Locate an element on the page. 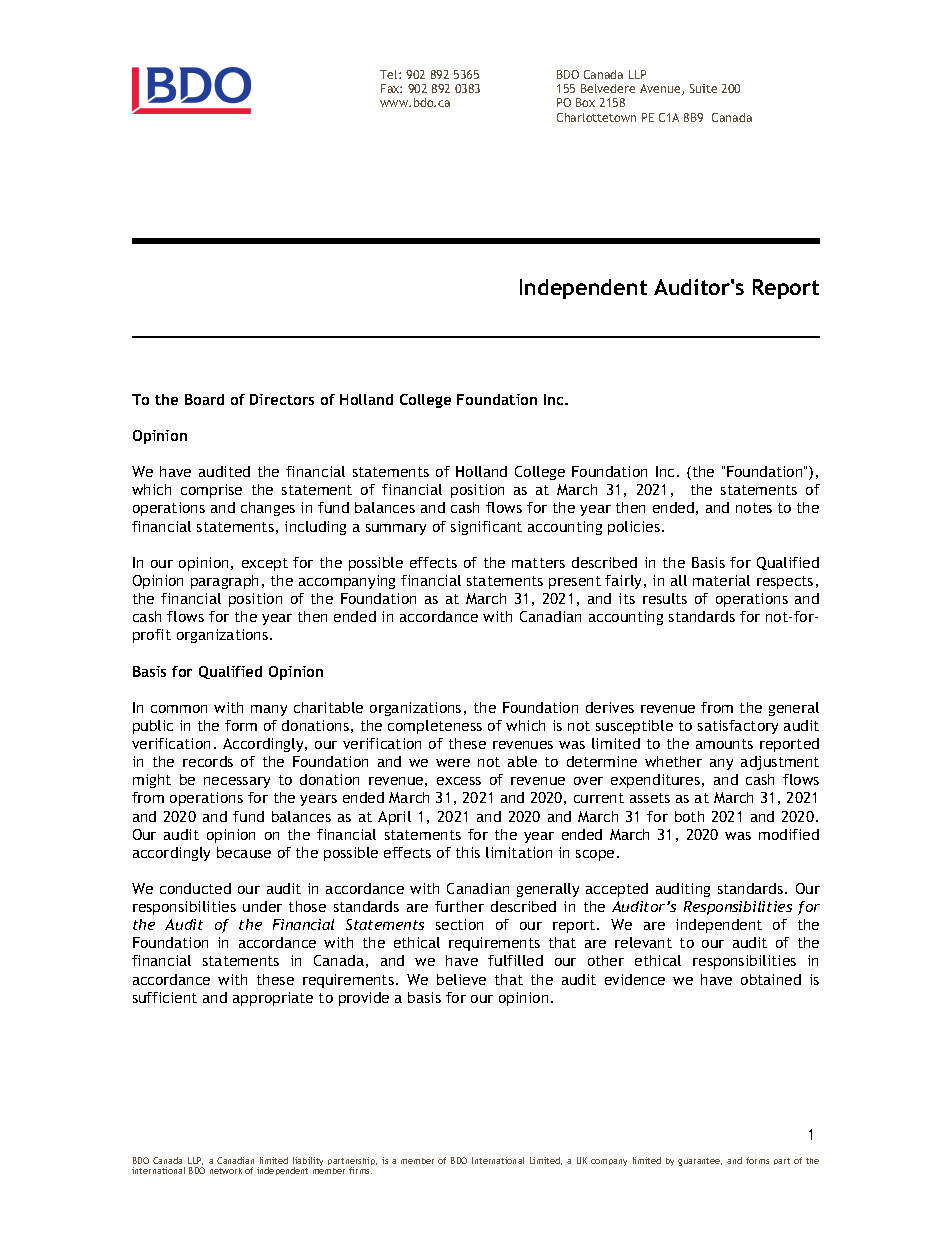 The height and width of the image is (1233, 952). matters is located at coordinates (538, 563).
